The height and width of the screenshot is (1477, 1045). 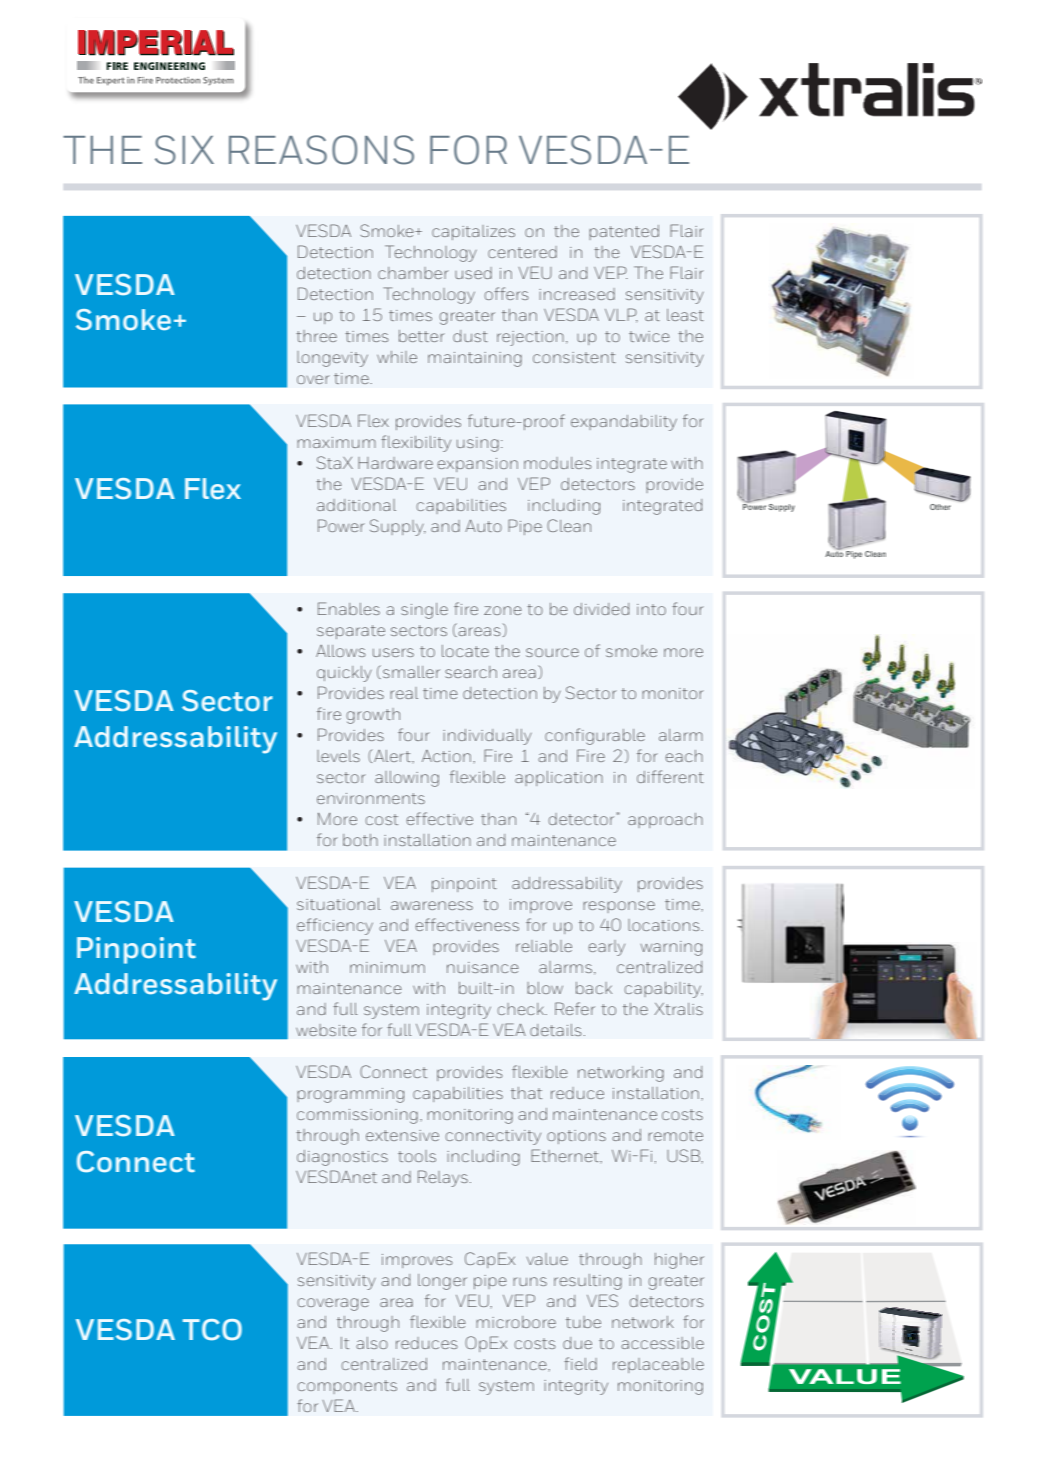 What do you see at coordinates (624, 232) in the screenshot?
I see `patented` at bounding box center [624, 232].
